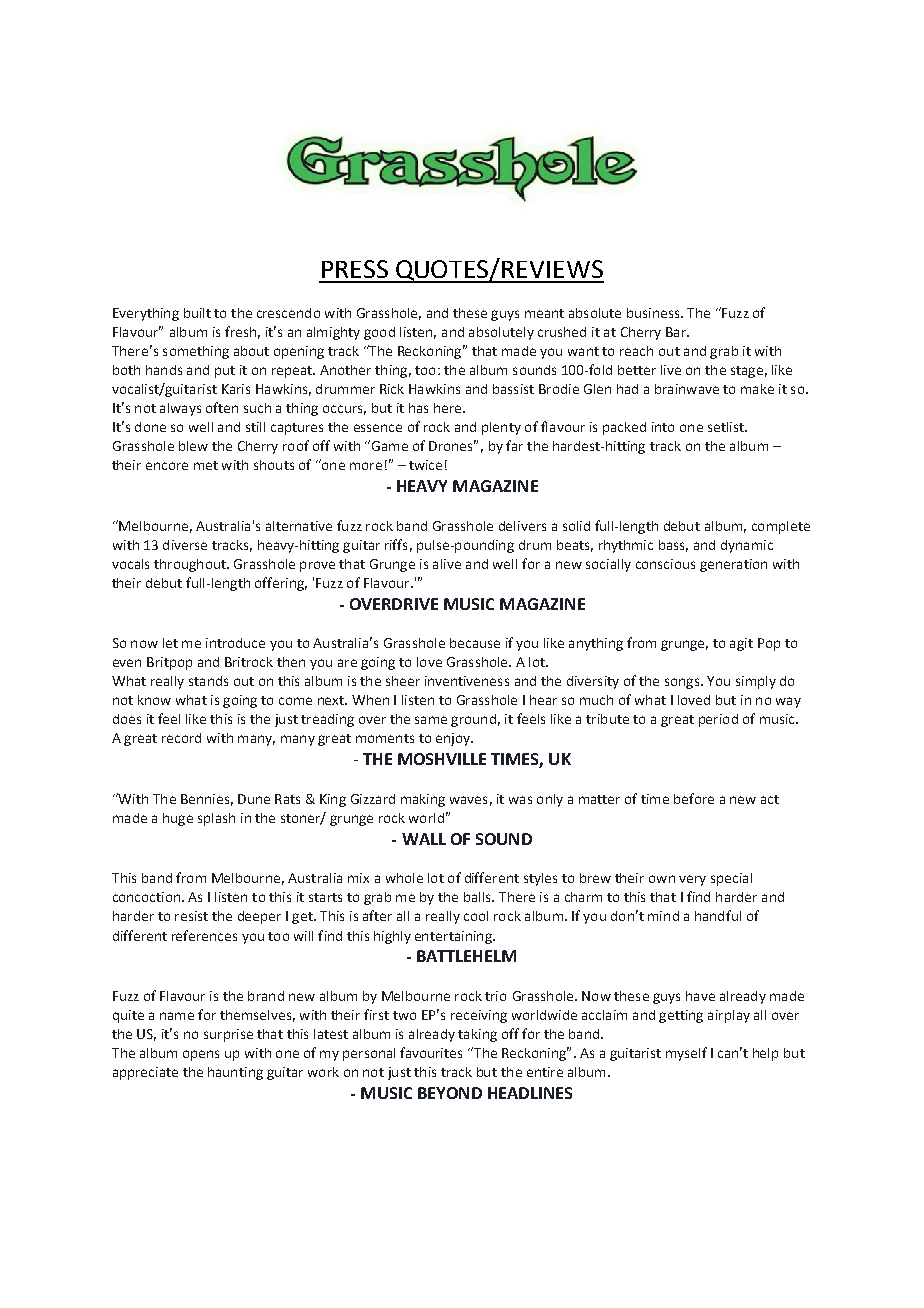  What do you see at coordinates (216, 819) in the screenshot?
I see `splash` at bounding box center [216, 819].
